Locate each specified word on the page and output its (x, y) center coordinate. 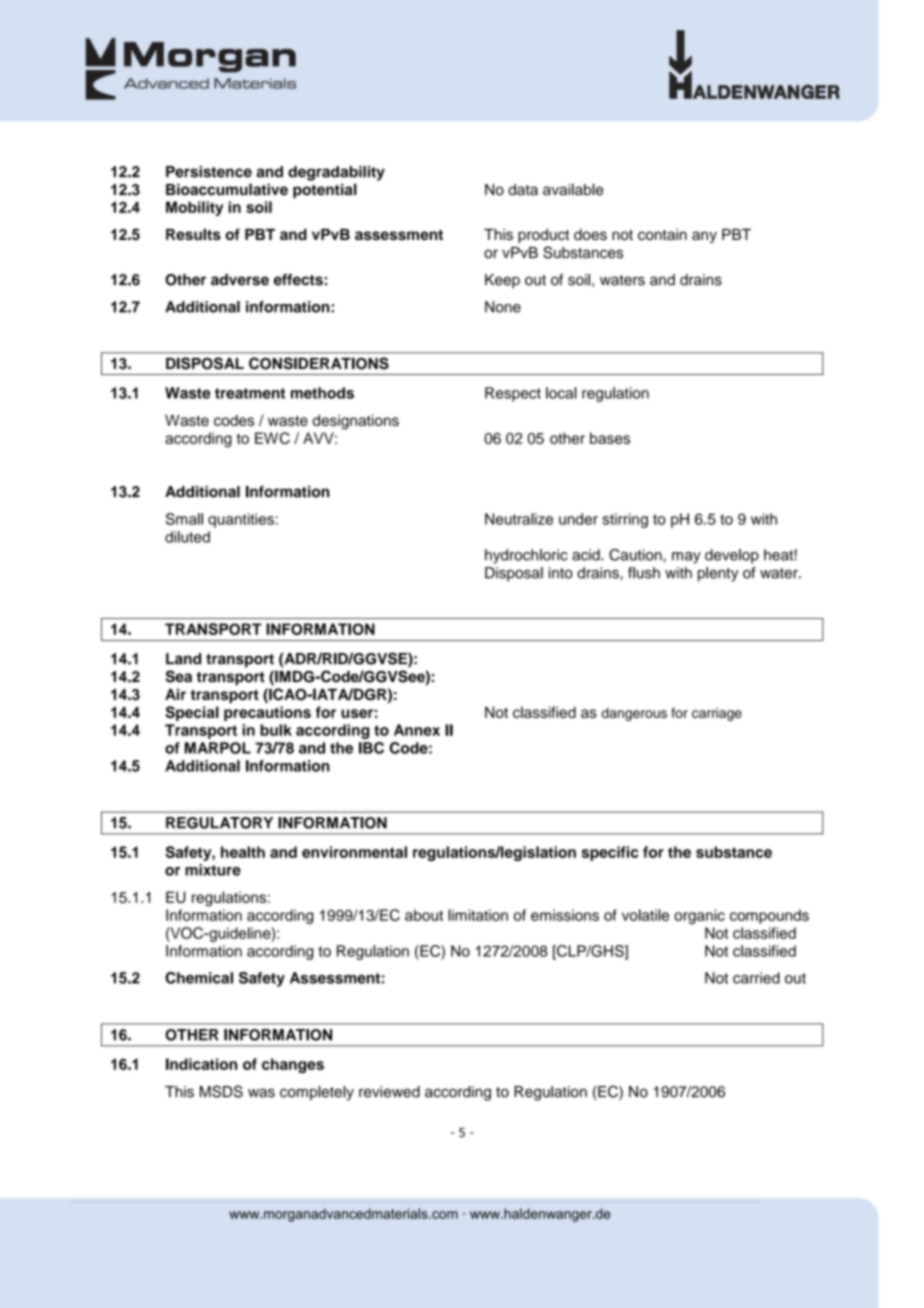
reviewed (389, 1092)
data (523, 190)
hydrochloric (526, 556)
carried (756, 978)
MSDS (221, 1091)
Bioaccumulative (227, 189)
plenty (718, 574)
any (704, 237)
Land (183, 659)
